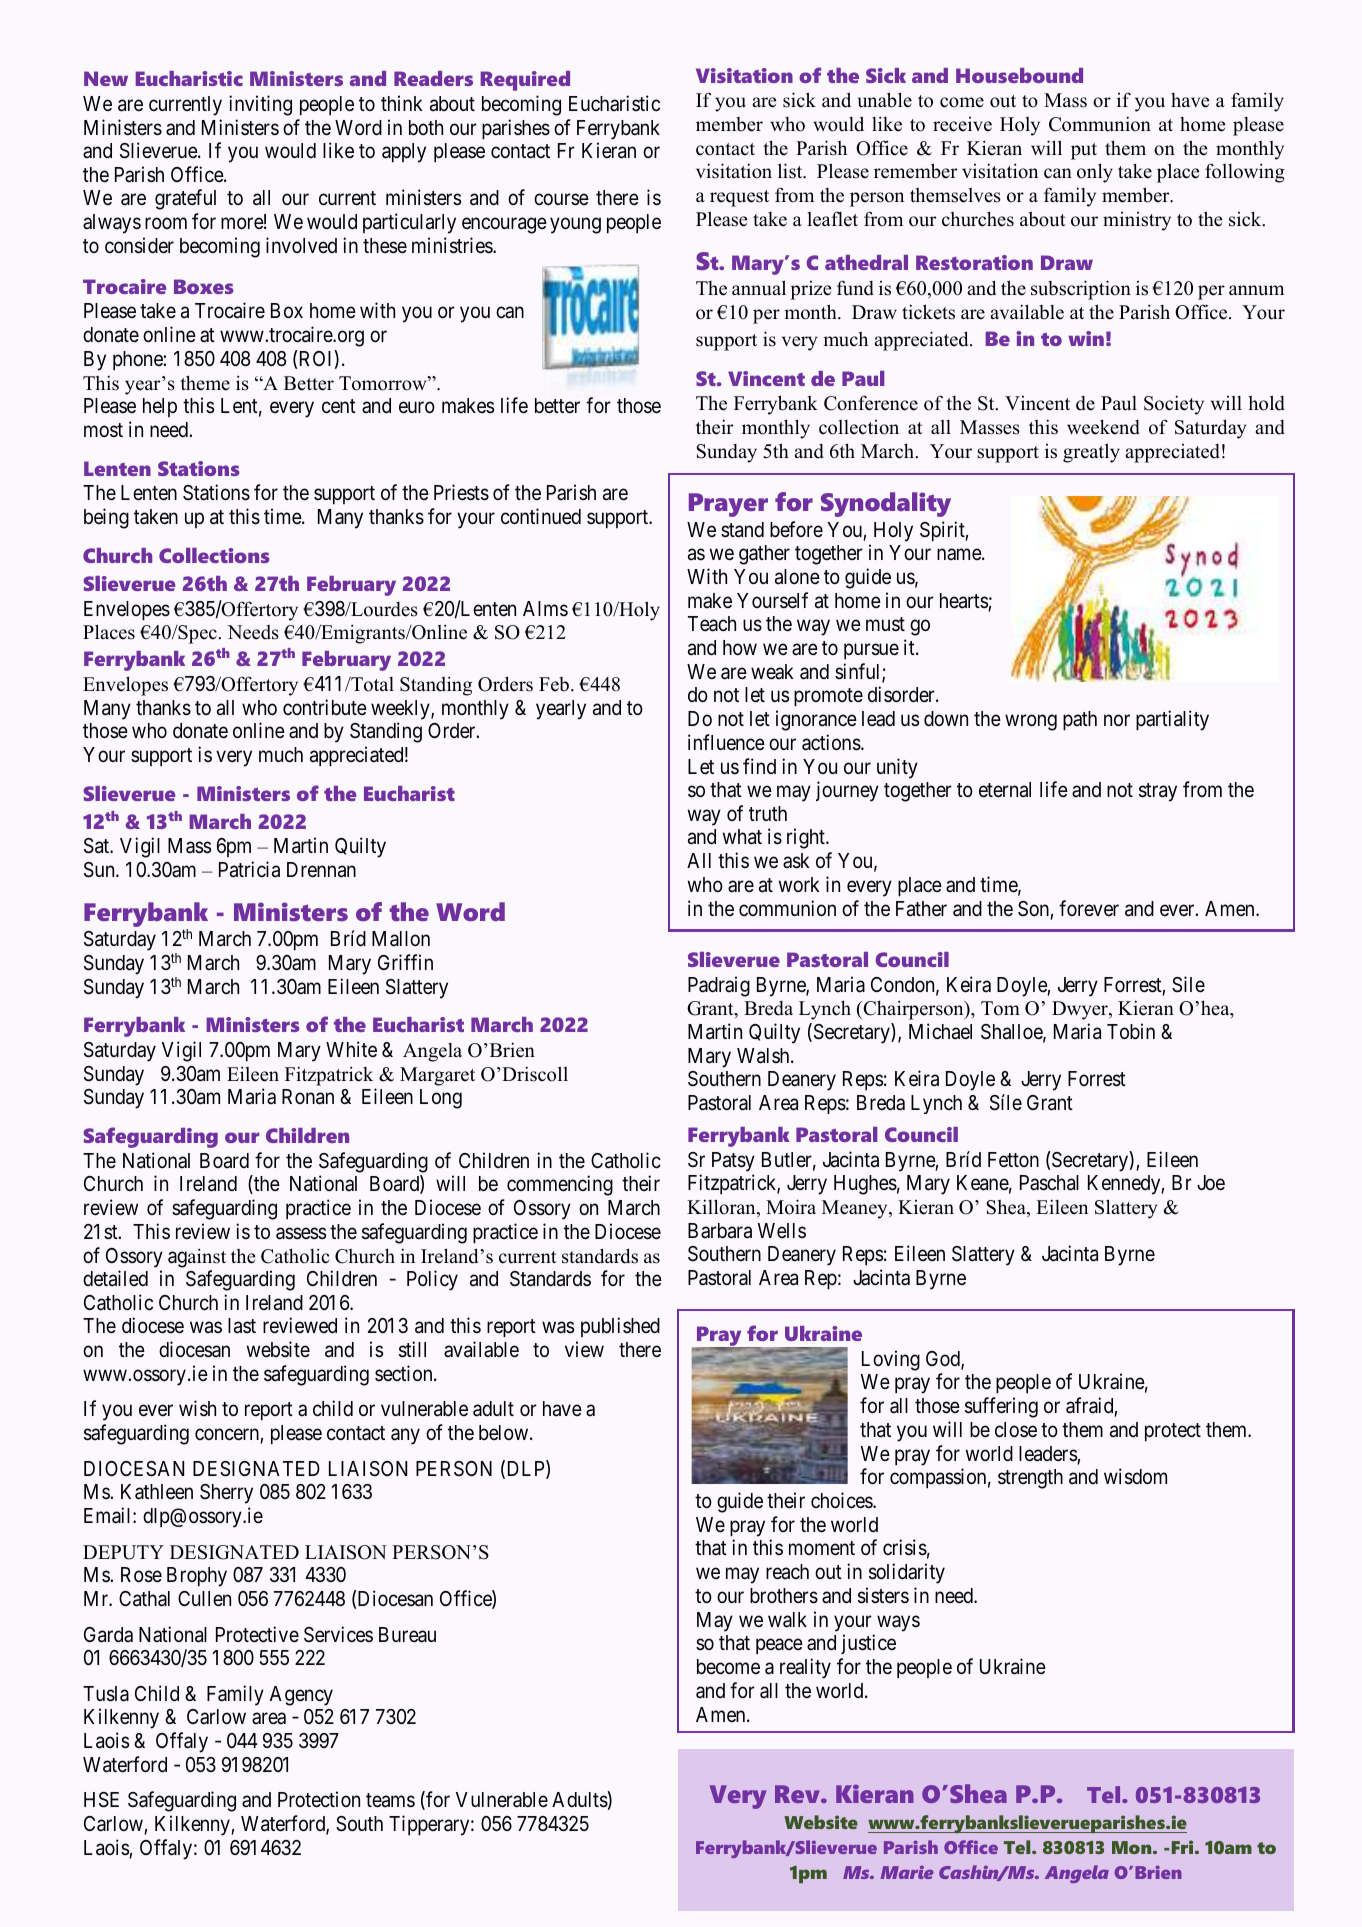 This document has width=1362, height=1927. What do you see at coordinates (739, 198) in the document?
I see `request` at bounding box center [739, 198].
